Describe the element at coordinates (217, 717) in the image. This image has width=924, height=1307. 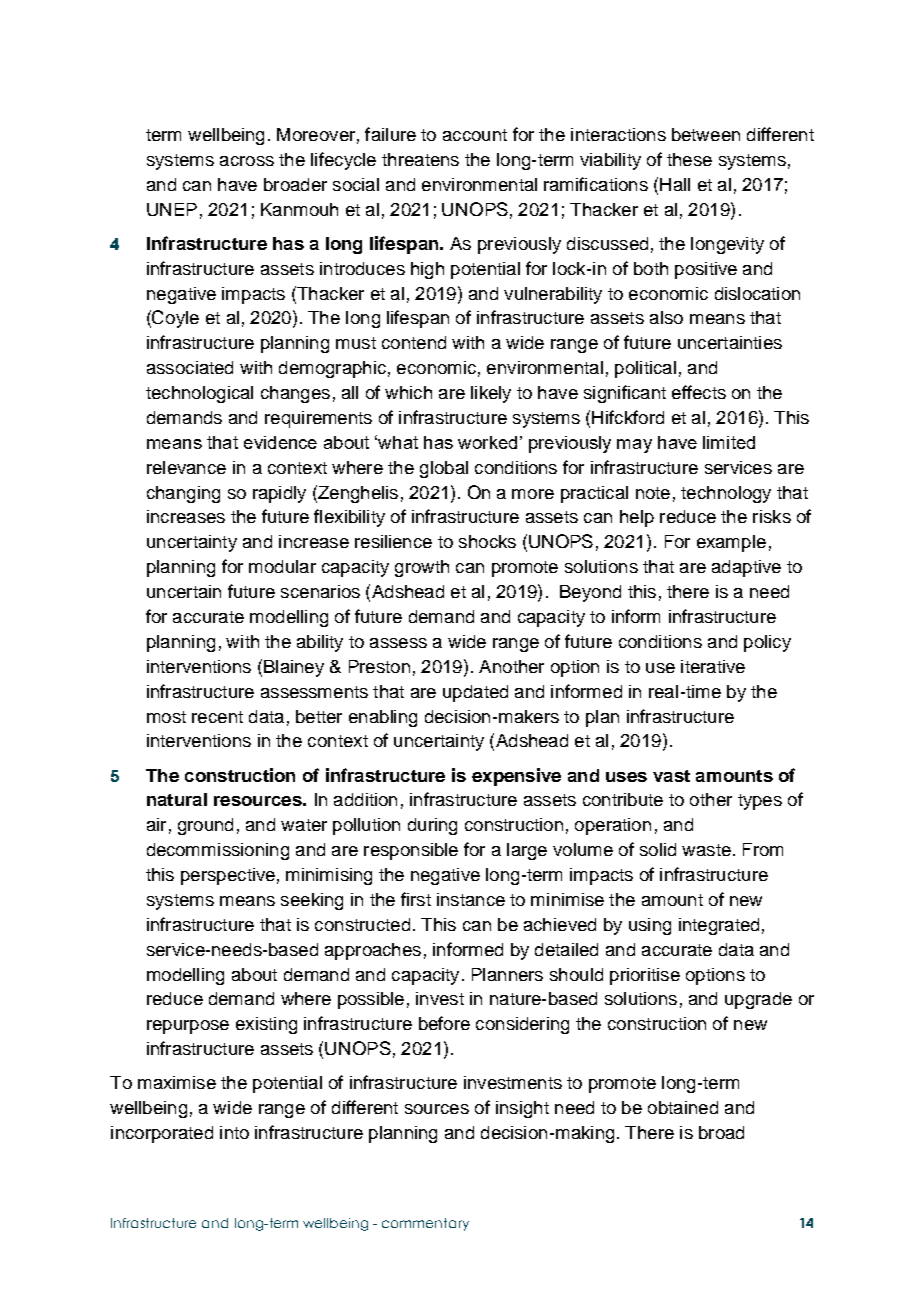
I see `recent` at that location.
